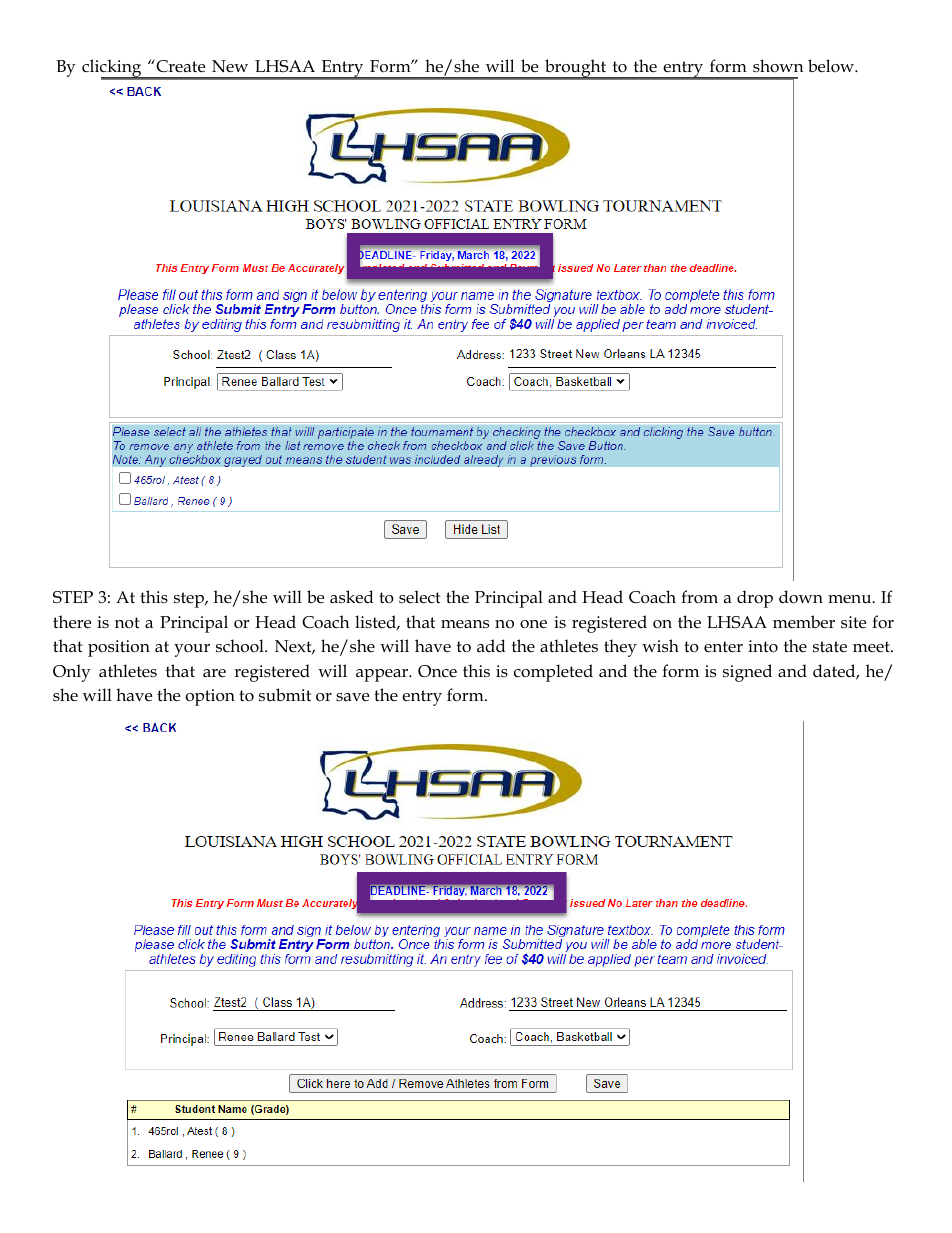  Describe the element at coordinates (214, 673) in the document. I see `are` at that location.
